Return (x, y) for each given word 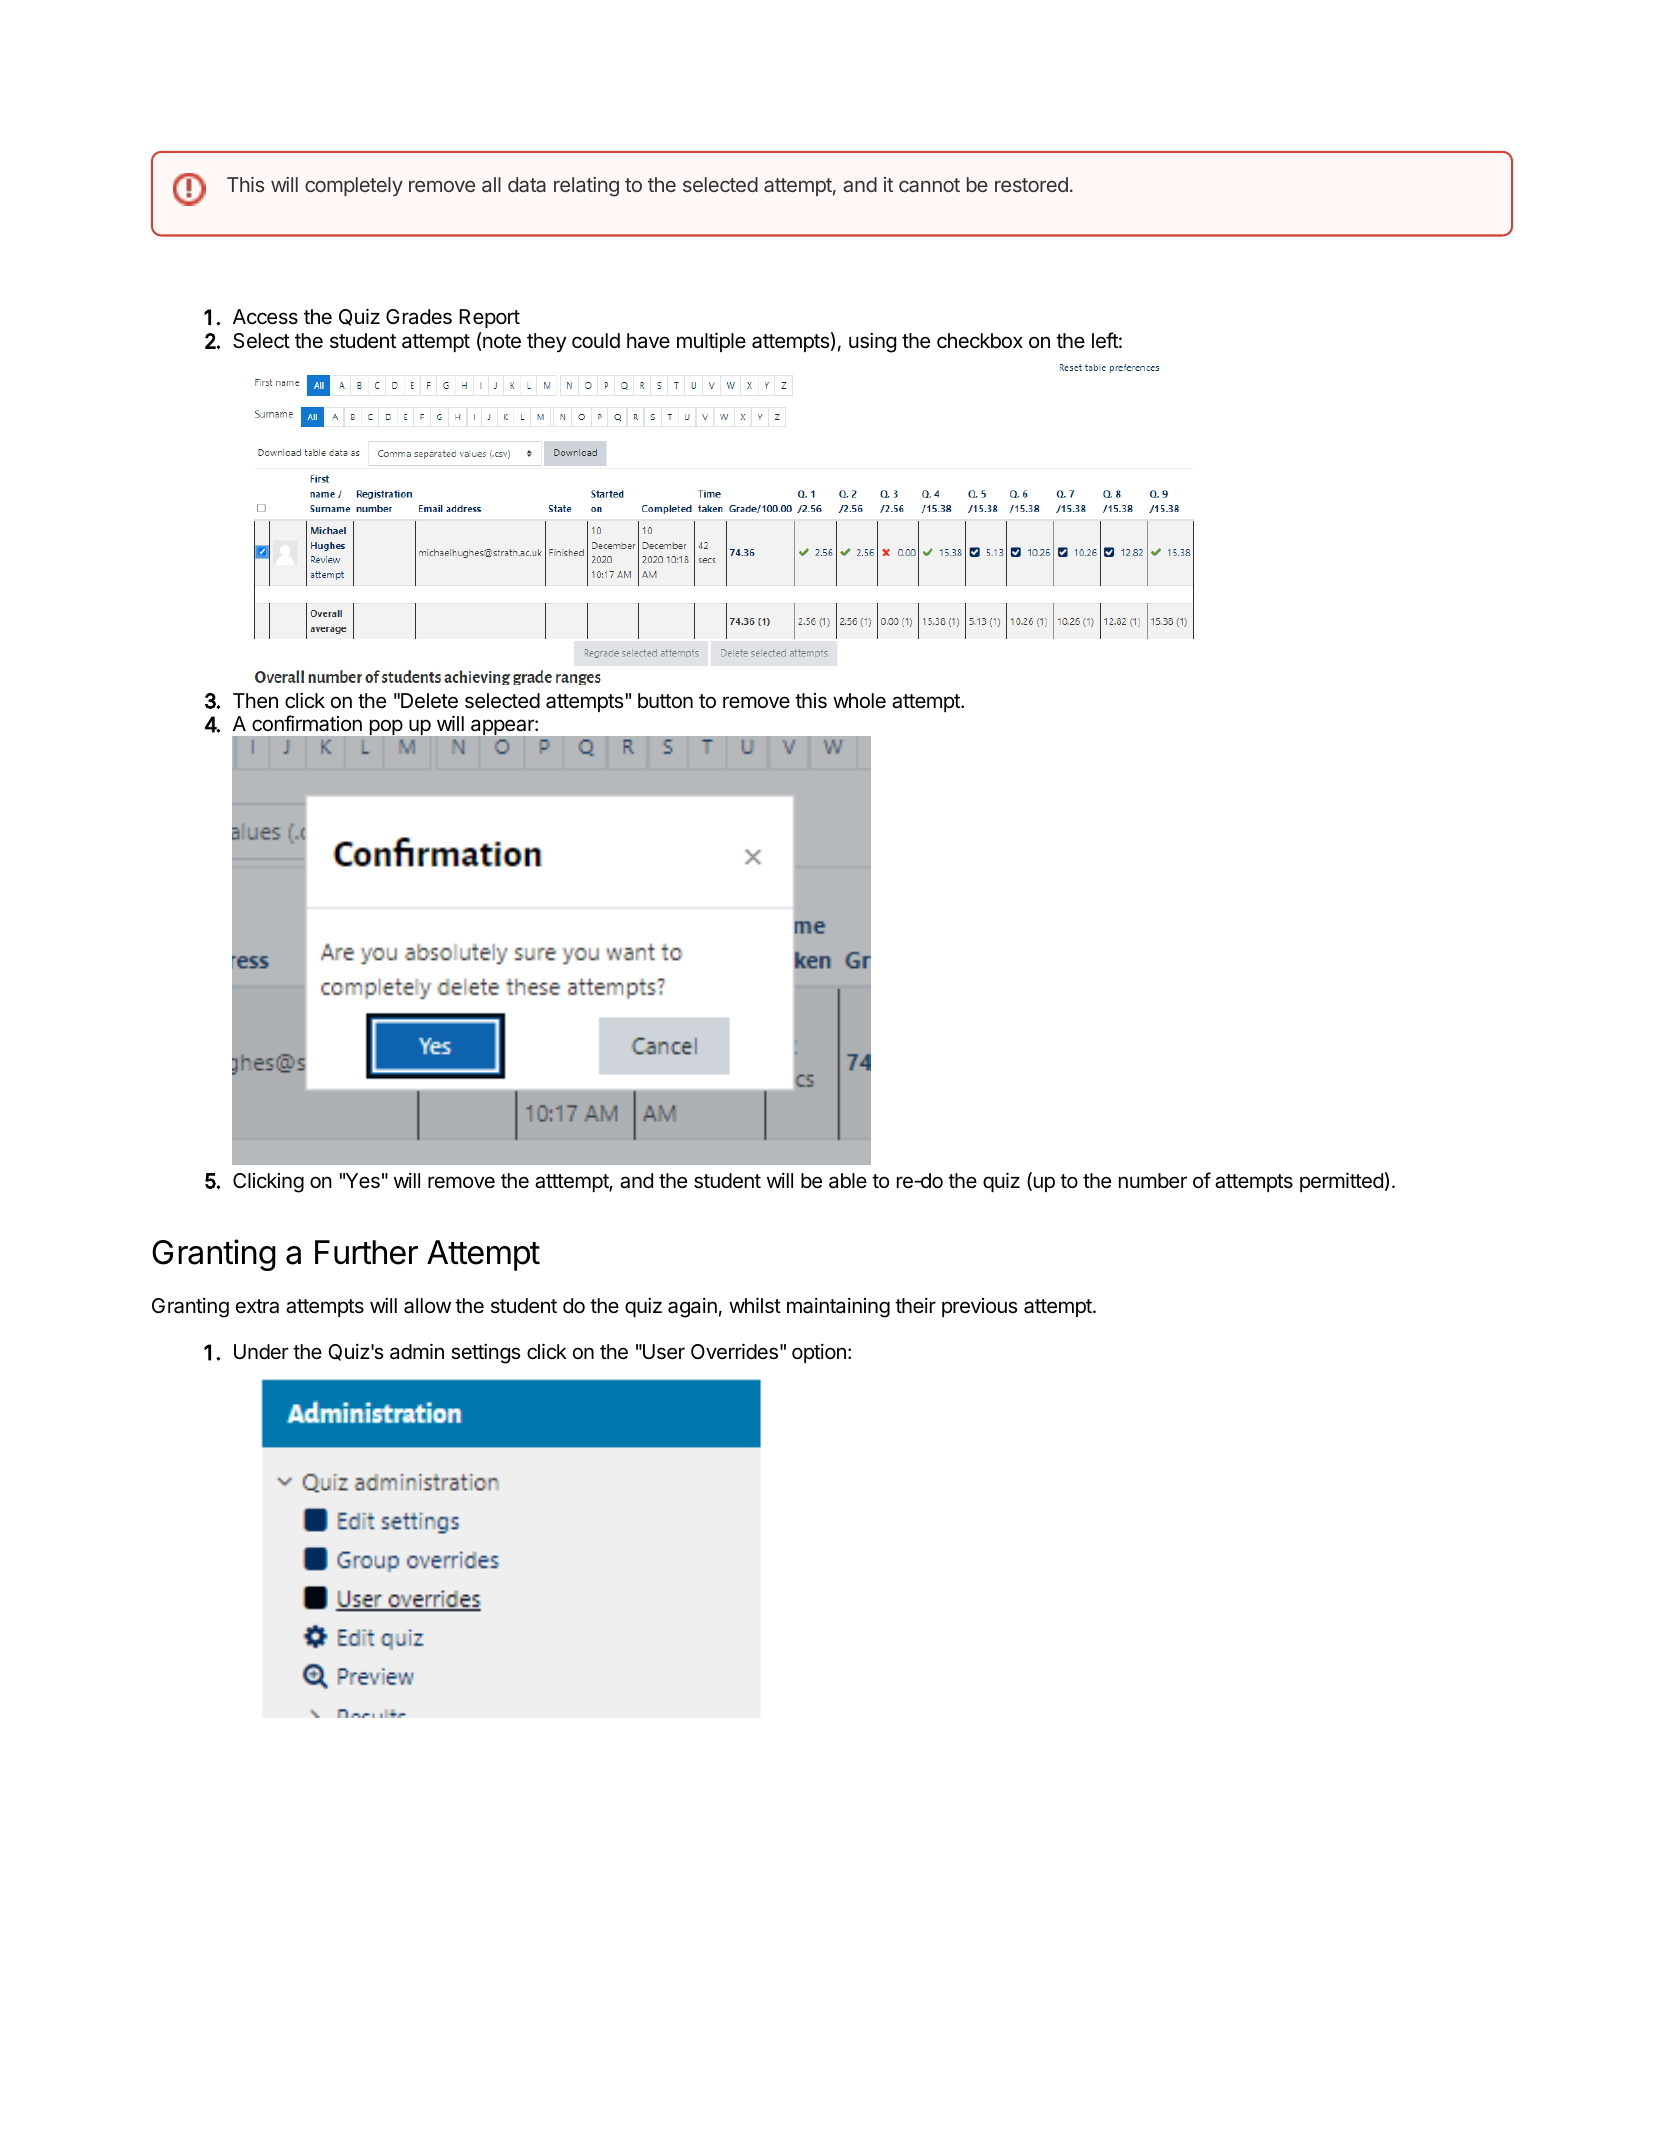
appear (503, 729)
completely (354, 186)
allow (427, 1306)
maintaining (838, 1307)
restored (1031, 184)
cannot (929, 185)
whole (859, 700)
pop (386, 729)
